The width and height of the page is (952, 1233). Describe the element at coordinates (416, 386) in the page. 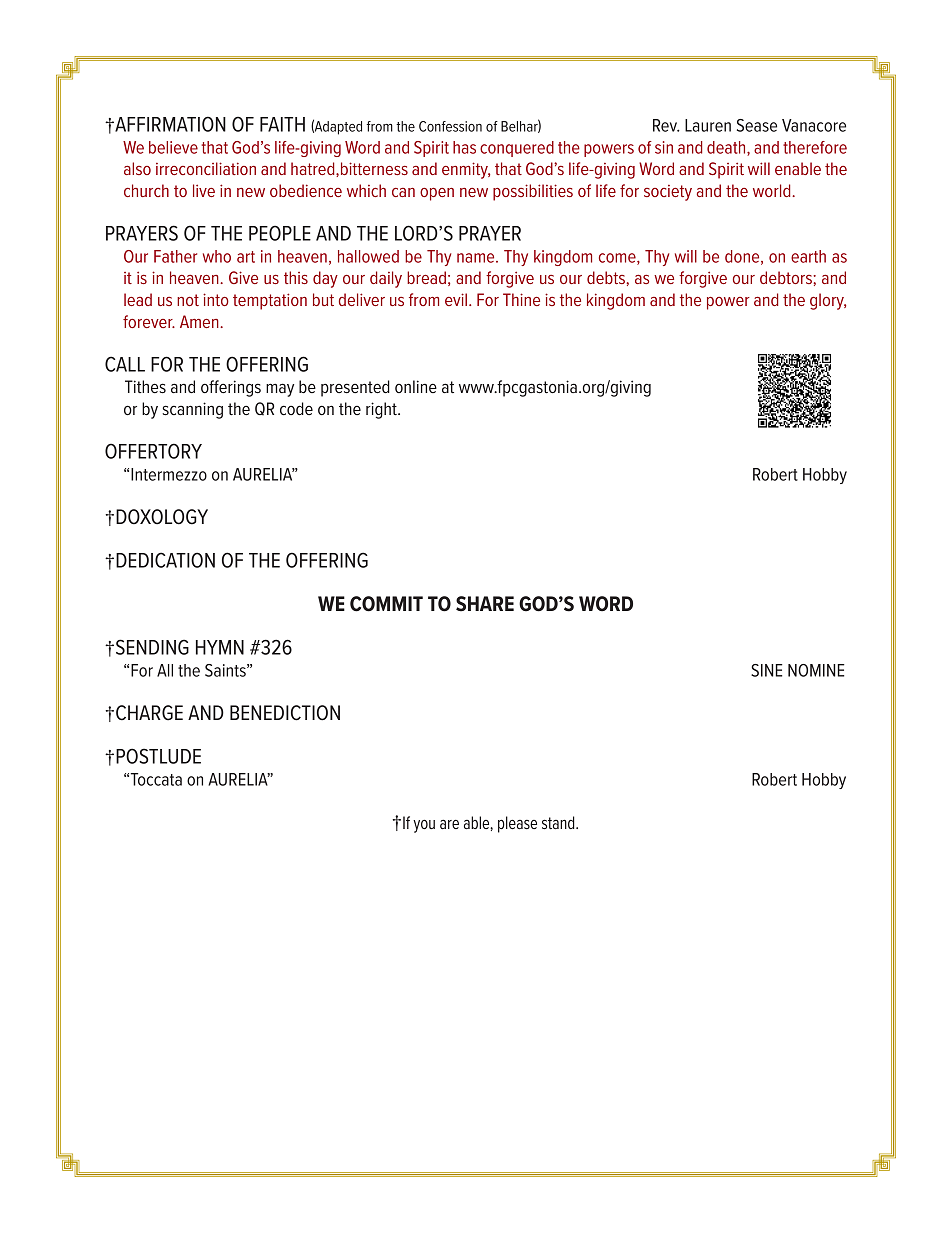

I see `online` at that location.
